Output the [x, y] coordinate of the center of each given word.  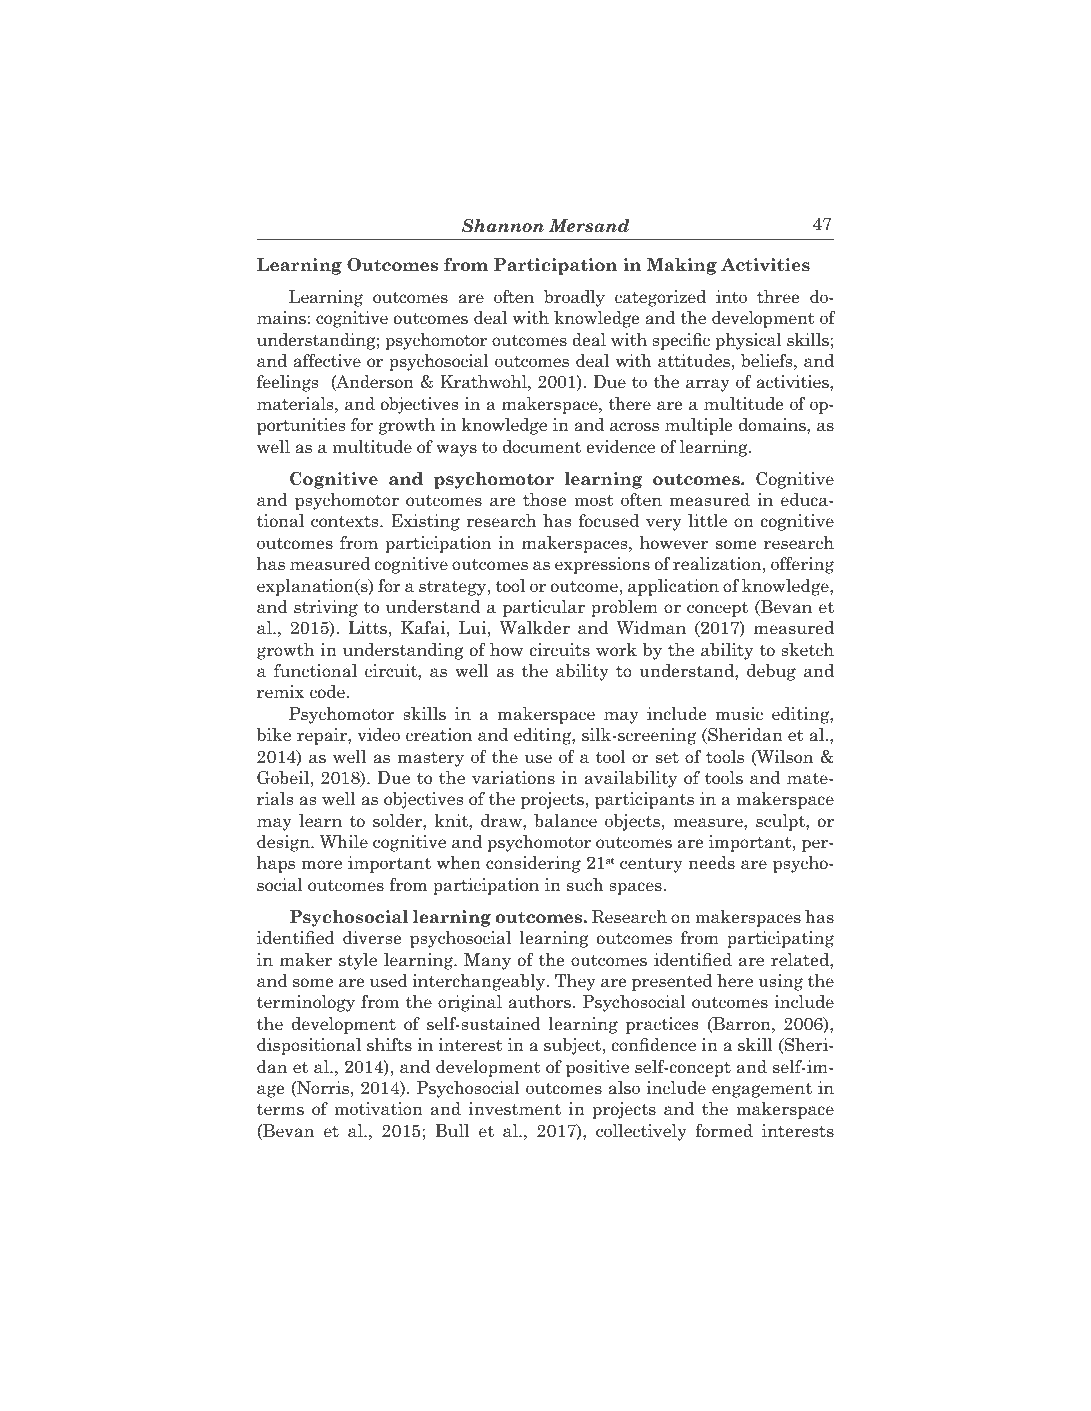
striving [326, 608]
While [344, 842]
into [731, 297]
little [707, 521]
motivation [378, 1109]
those [544, 500]
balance [565, 821]
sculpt [781, 822]
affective [327, 361]
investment [515, 1109]
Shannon [503, 226]
